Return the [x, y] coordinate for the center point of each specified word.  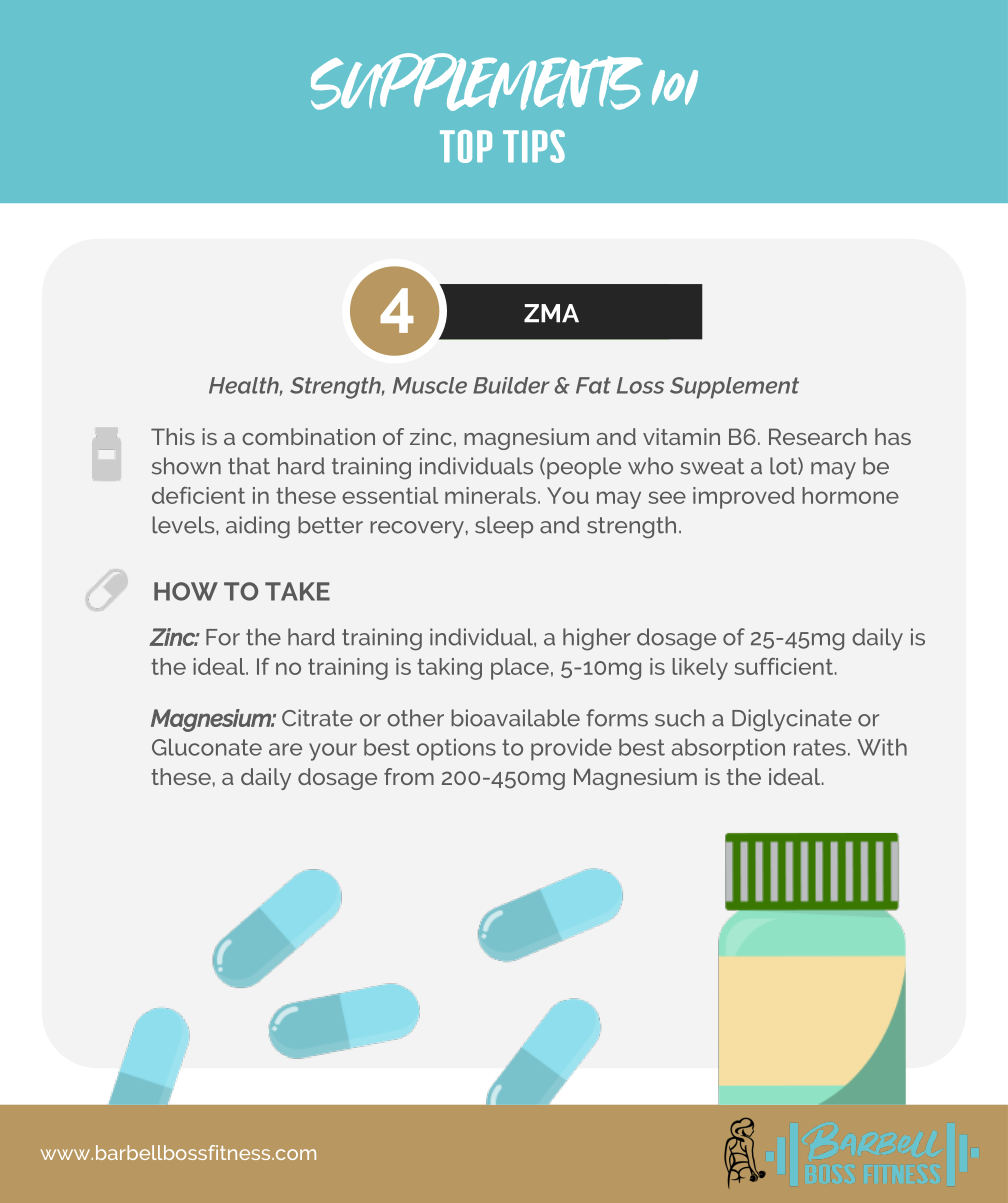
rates [820, 747]
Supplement [734, 388]
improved [744, 498]
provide [571, 750]
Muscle [430, 385]
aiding [258, 527]
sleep [504, 527]
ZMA [551, 313]
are [285, 749]
